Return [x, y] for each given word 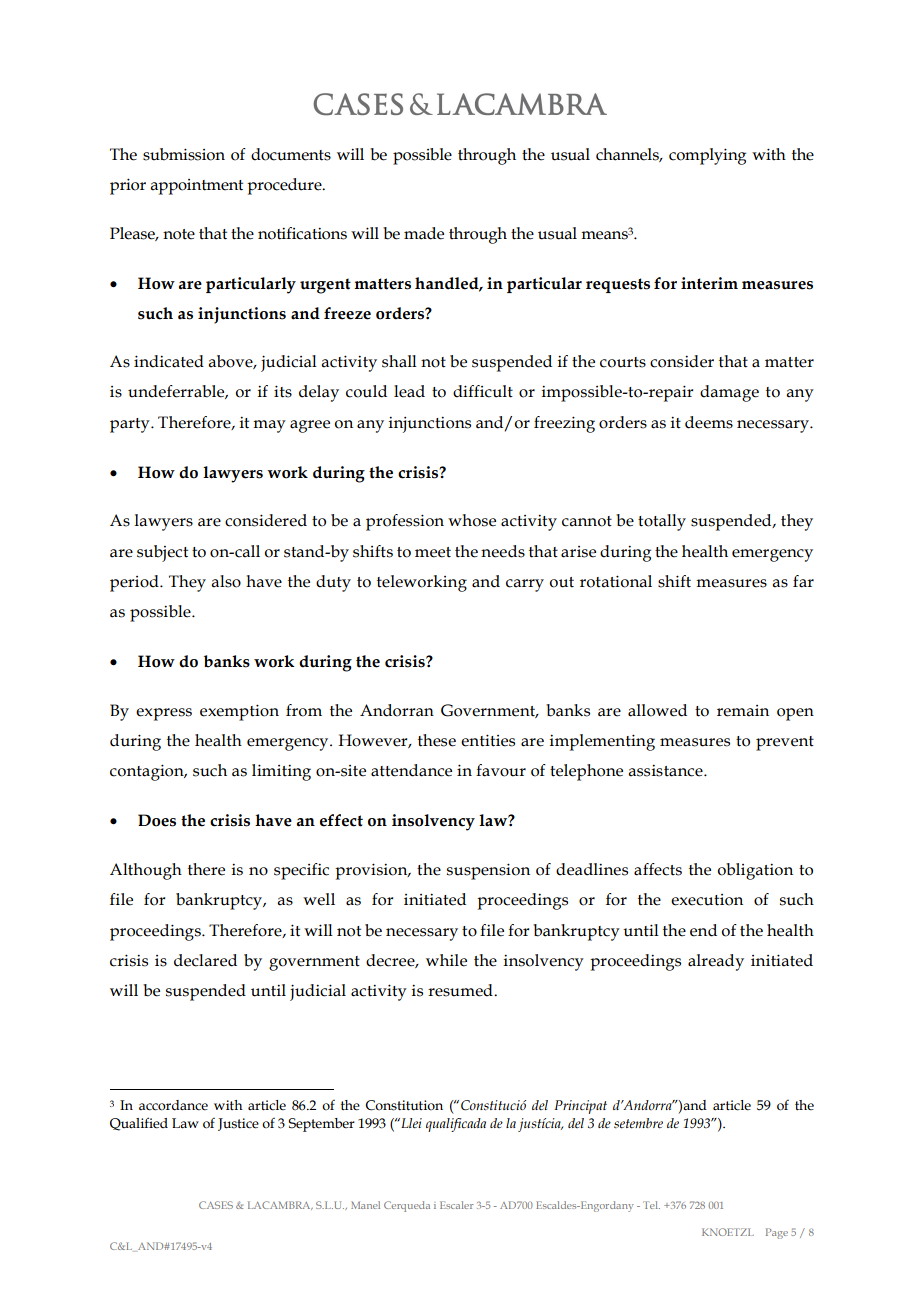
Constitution [404, 1105]
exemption [239, 712]
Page [777, 1233]
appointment [196, 187]
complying [707, 156]
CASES [216, 1205]
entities [488, 740]
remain [743, 711]
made [424, 233]
